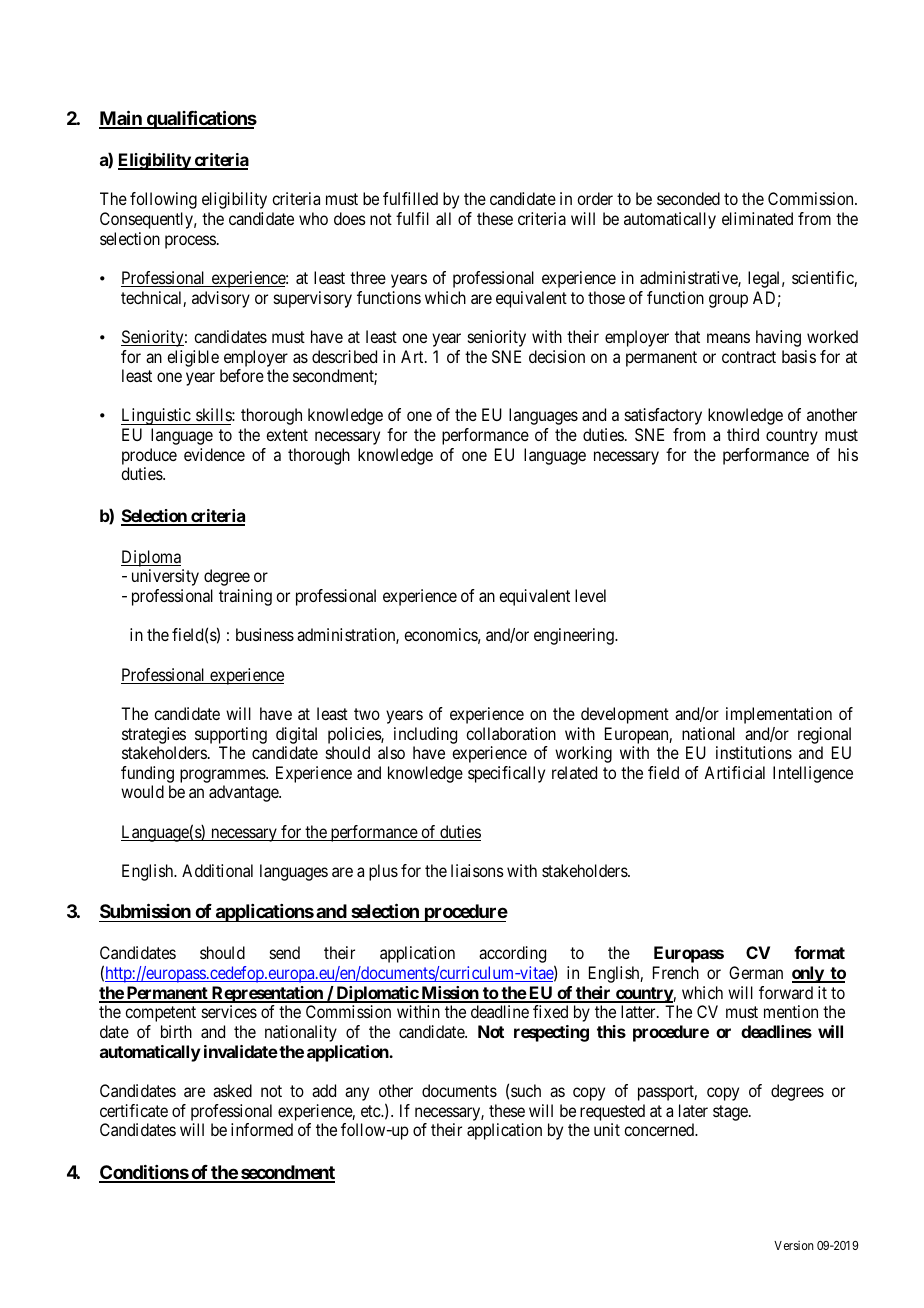 This page has height=1308, width=924. What do you see at coordinates (121, 119) in the page?
I see `Main` at bounding box center [121, 119].
